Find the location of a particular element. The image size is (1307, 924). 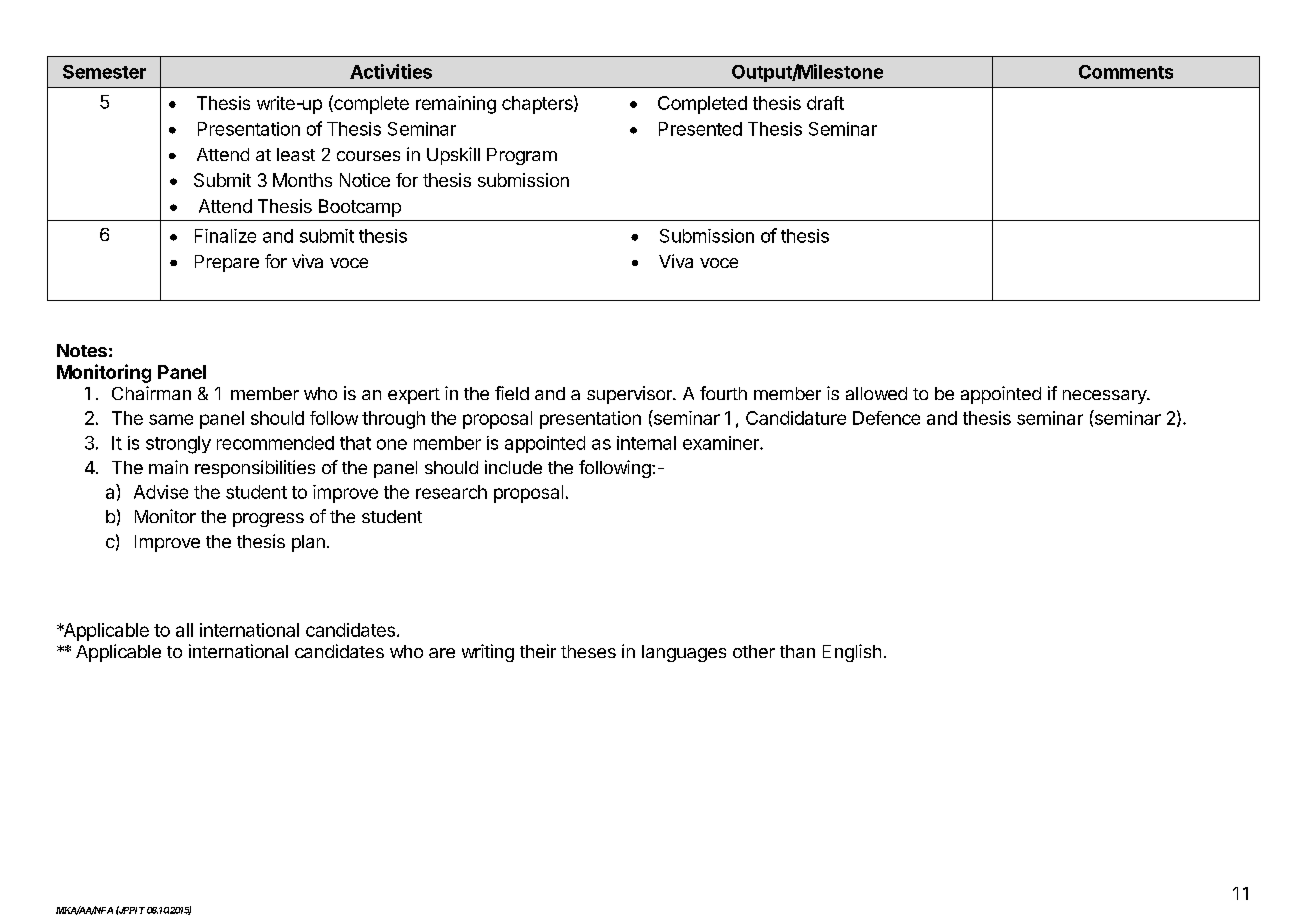

Presented is located at coordinates (700, 129).
